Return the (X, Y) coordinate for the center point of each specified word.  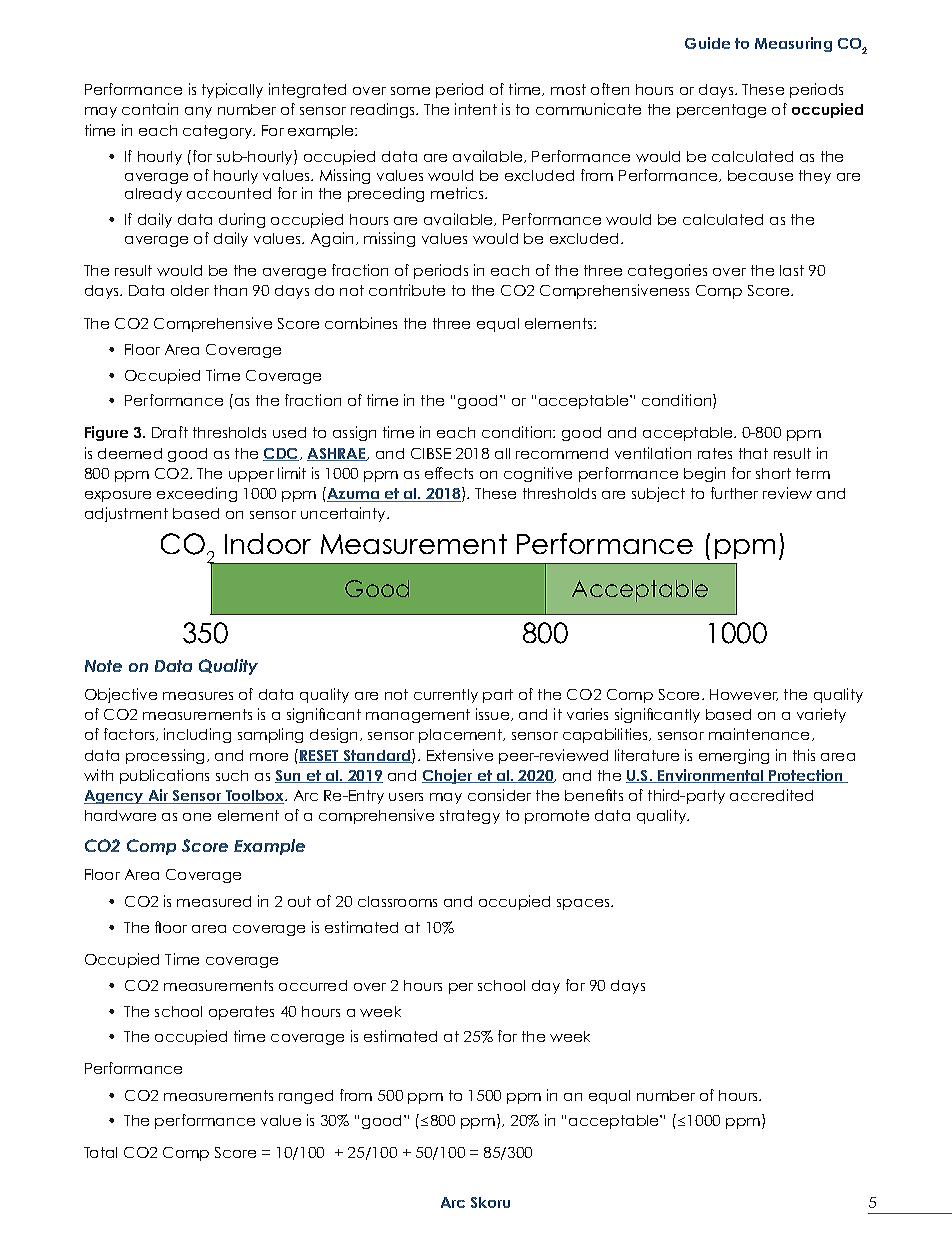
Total (100, 1152)
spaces (584, 904)
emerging (734, 756)
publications (164, 776)
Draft (170, 432)
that (753, 453)
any (198, 112)
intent (476, 109)
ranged (306, 1097)
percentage (721, 111)
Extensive (460, 755)
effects (449, 473)
